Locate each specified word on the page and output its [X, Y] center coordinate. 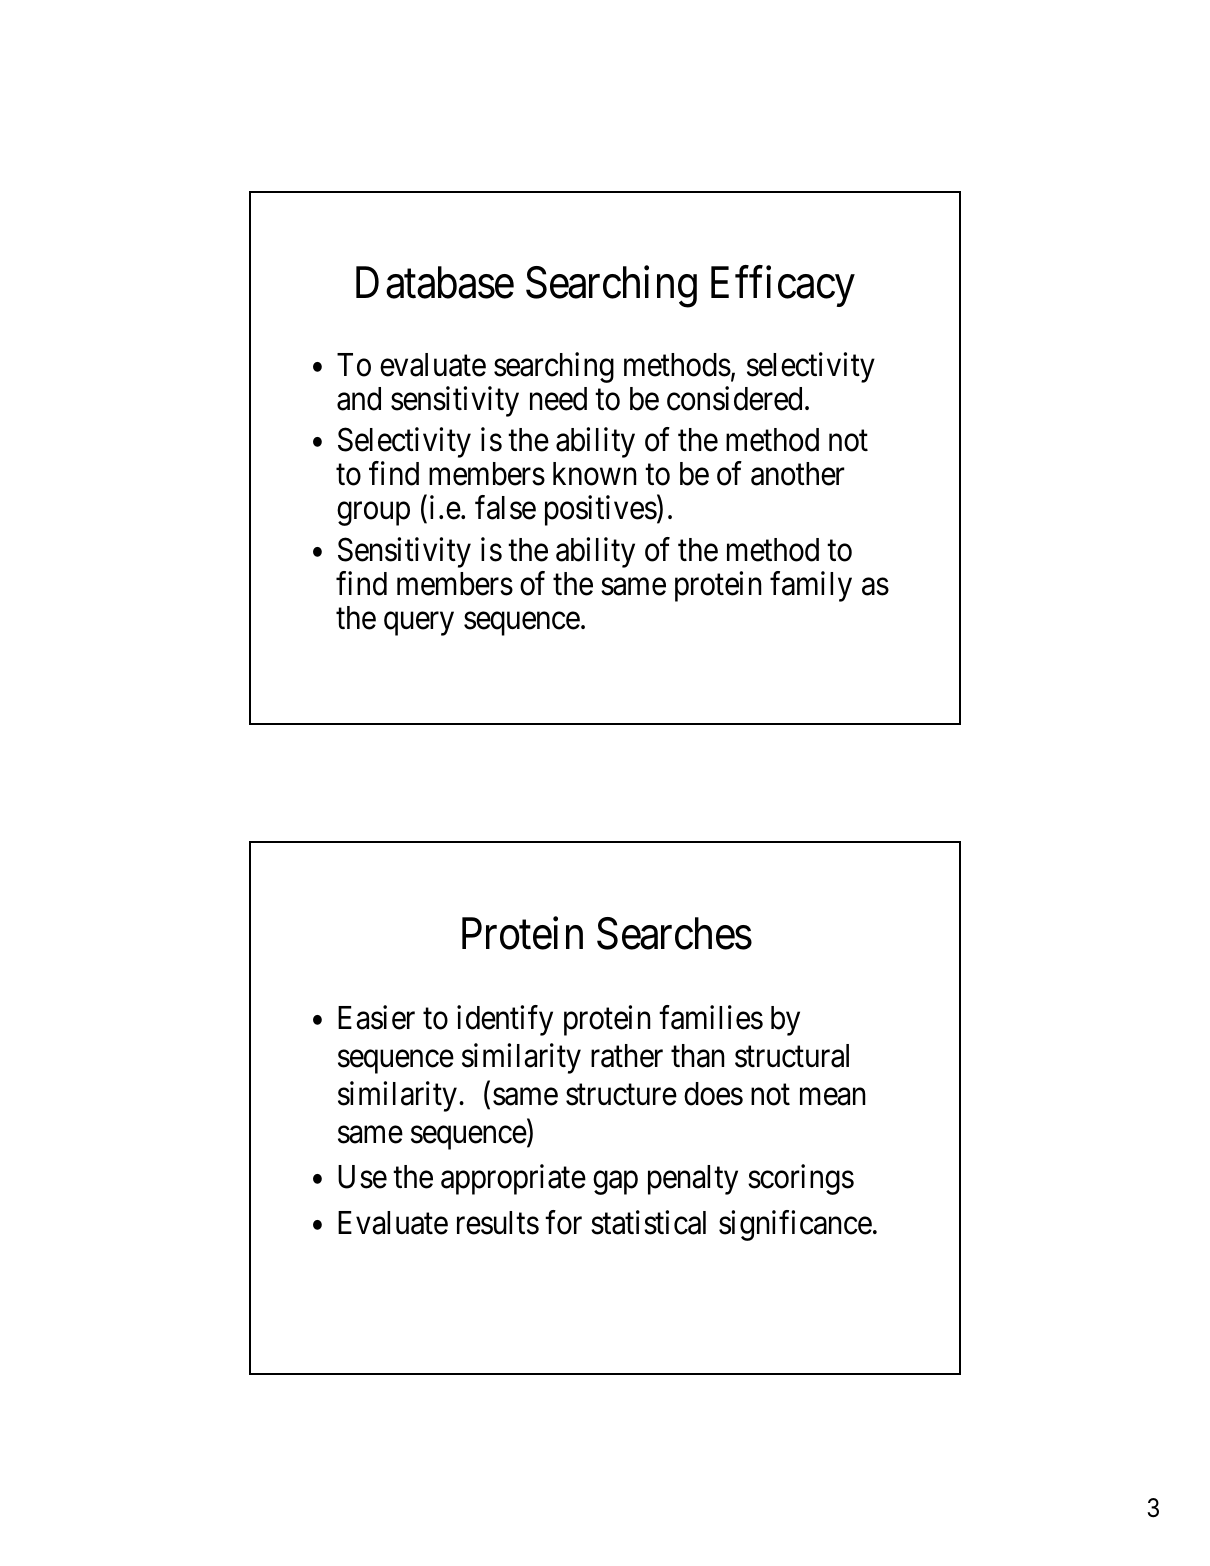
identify [505, 1020]
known [595, 474]
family [811, 587]
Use [362, 1177]
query [419, 624]
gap [615, 1183]
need [558, 399]
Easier [376, 1017]
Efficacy [783, 287]
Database [435, 283]
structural [792, 1056]
